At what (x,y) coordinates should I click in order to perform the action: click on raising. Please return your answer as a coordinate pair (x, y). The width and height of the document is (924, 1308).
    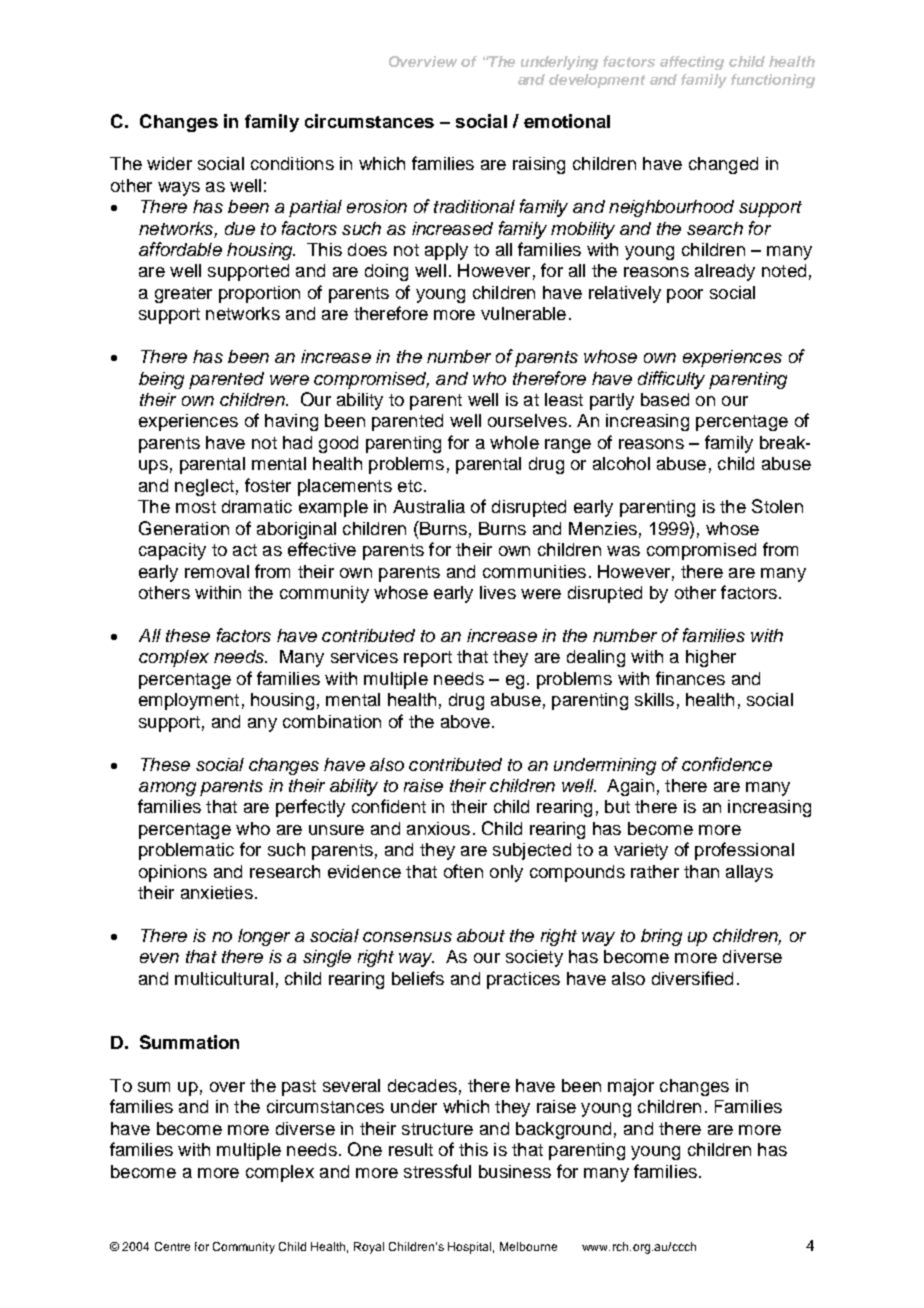
    Looking at the image, I should click on (539, 165).
